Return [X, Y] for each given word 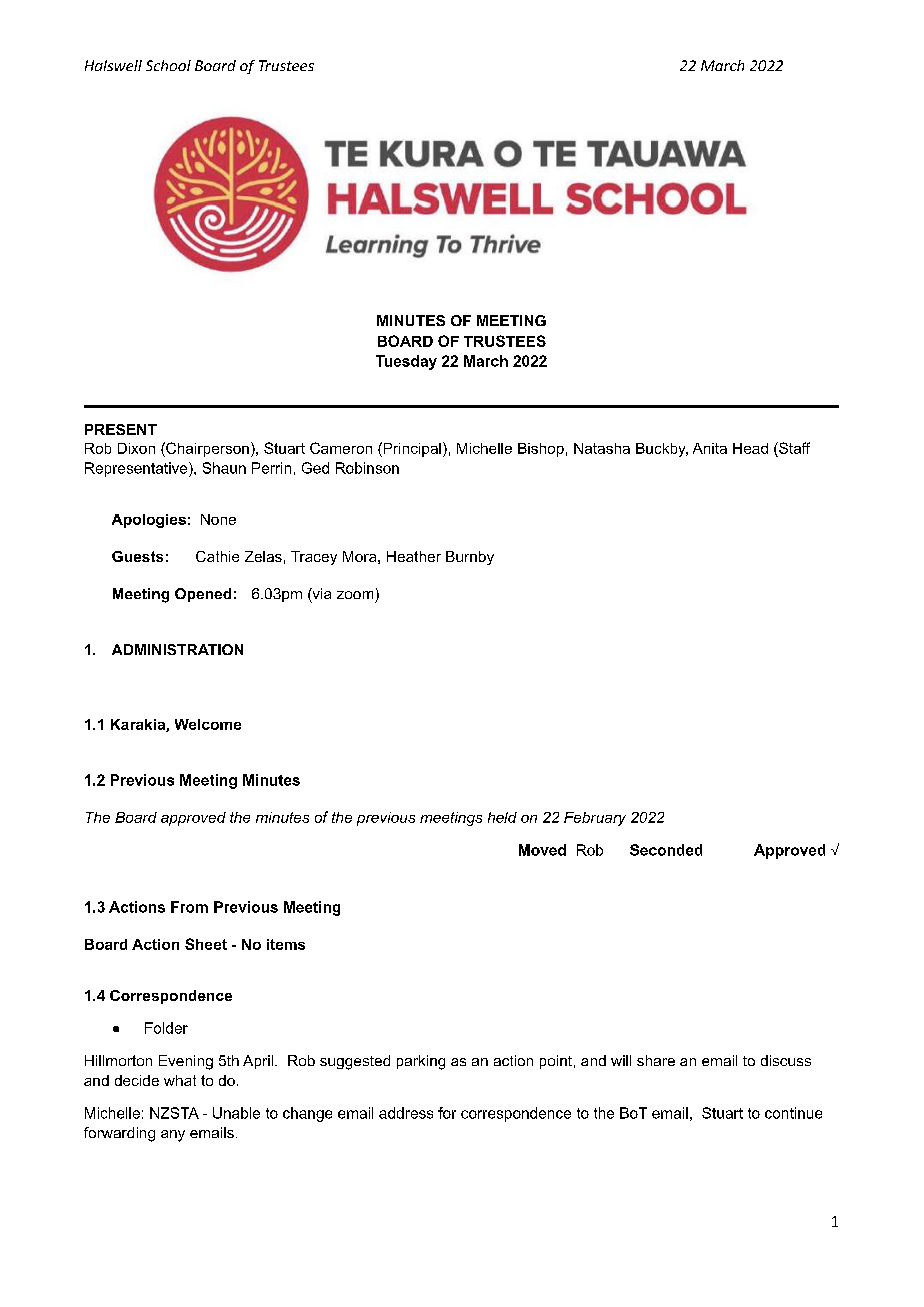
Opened [203, 595]
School [168, 65]
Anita [710, 448]
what [180, 1080]
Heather [414, 556]
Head [750, 448]
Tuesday [406, 362]
